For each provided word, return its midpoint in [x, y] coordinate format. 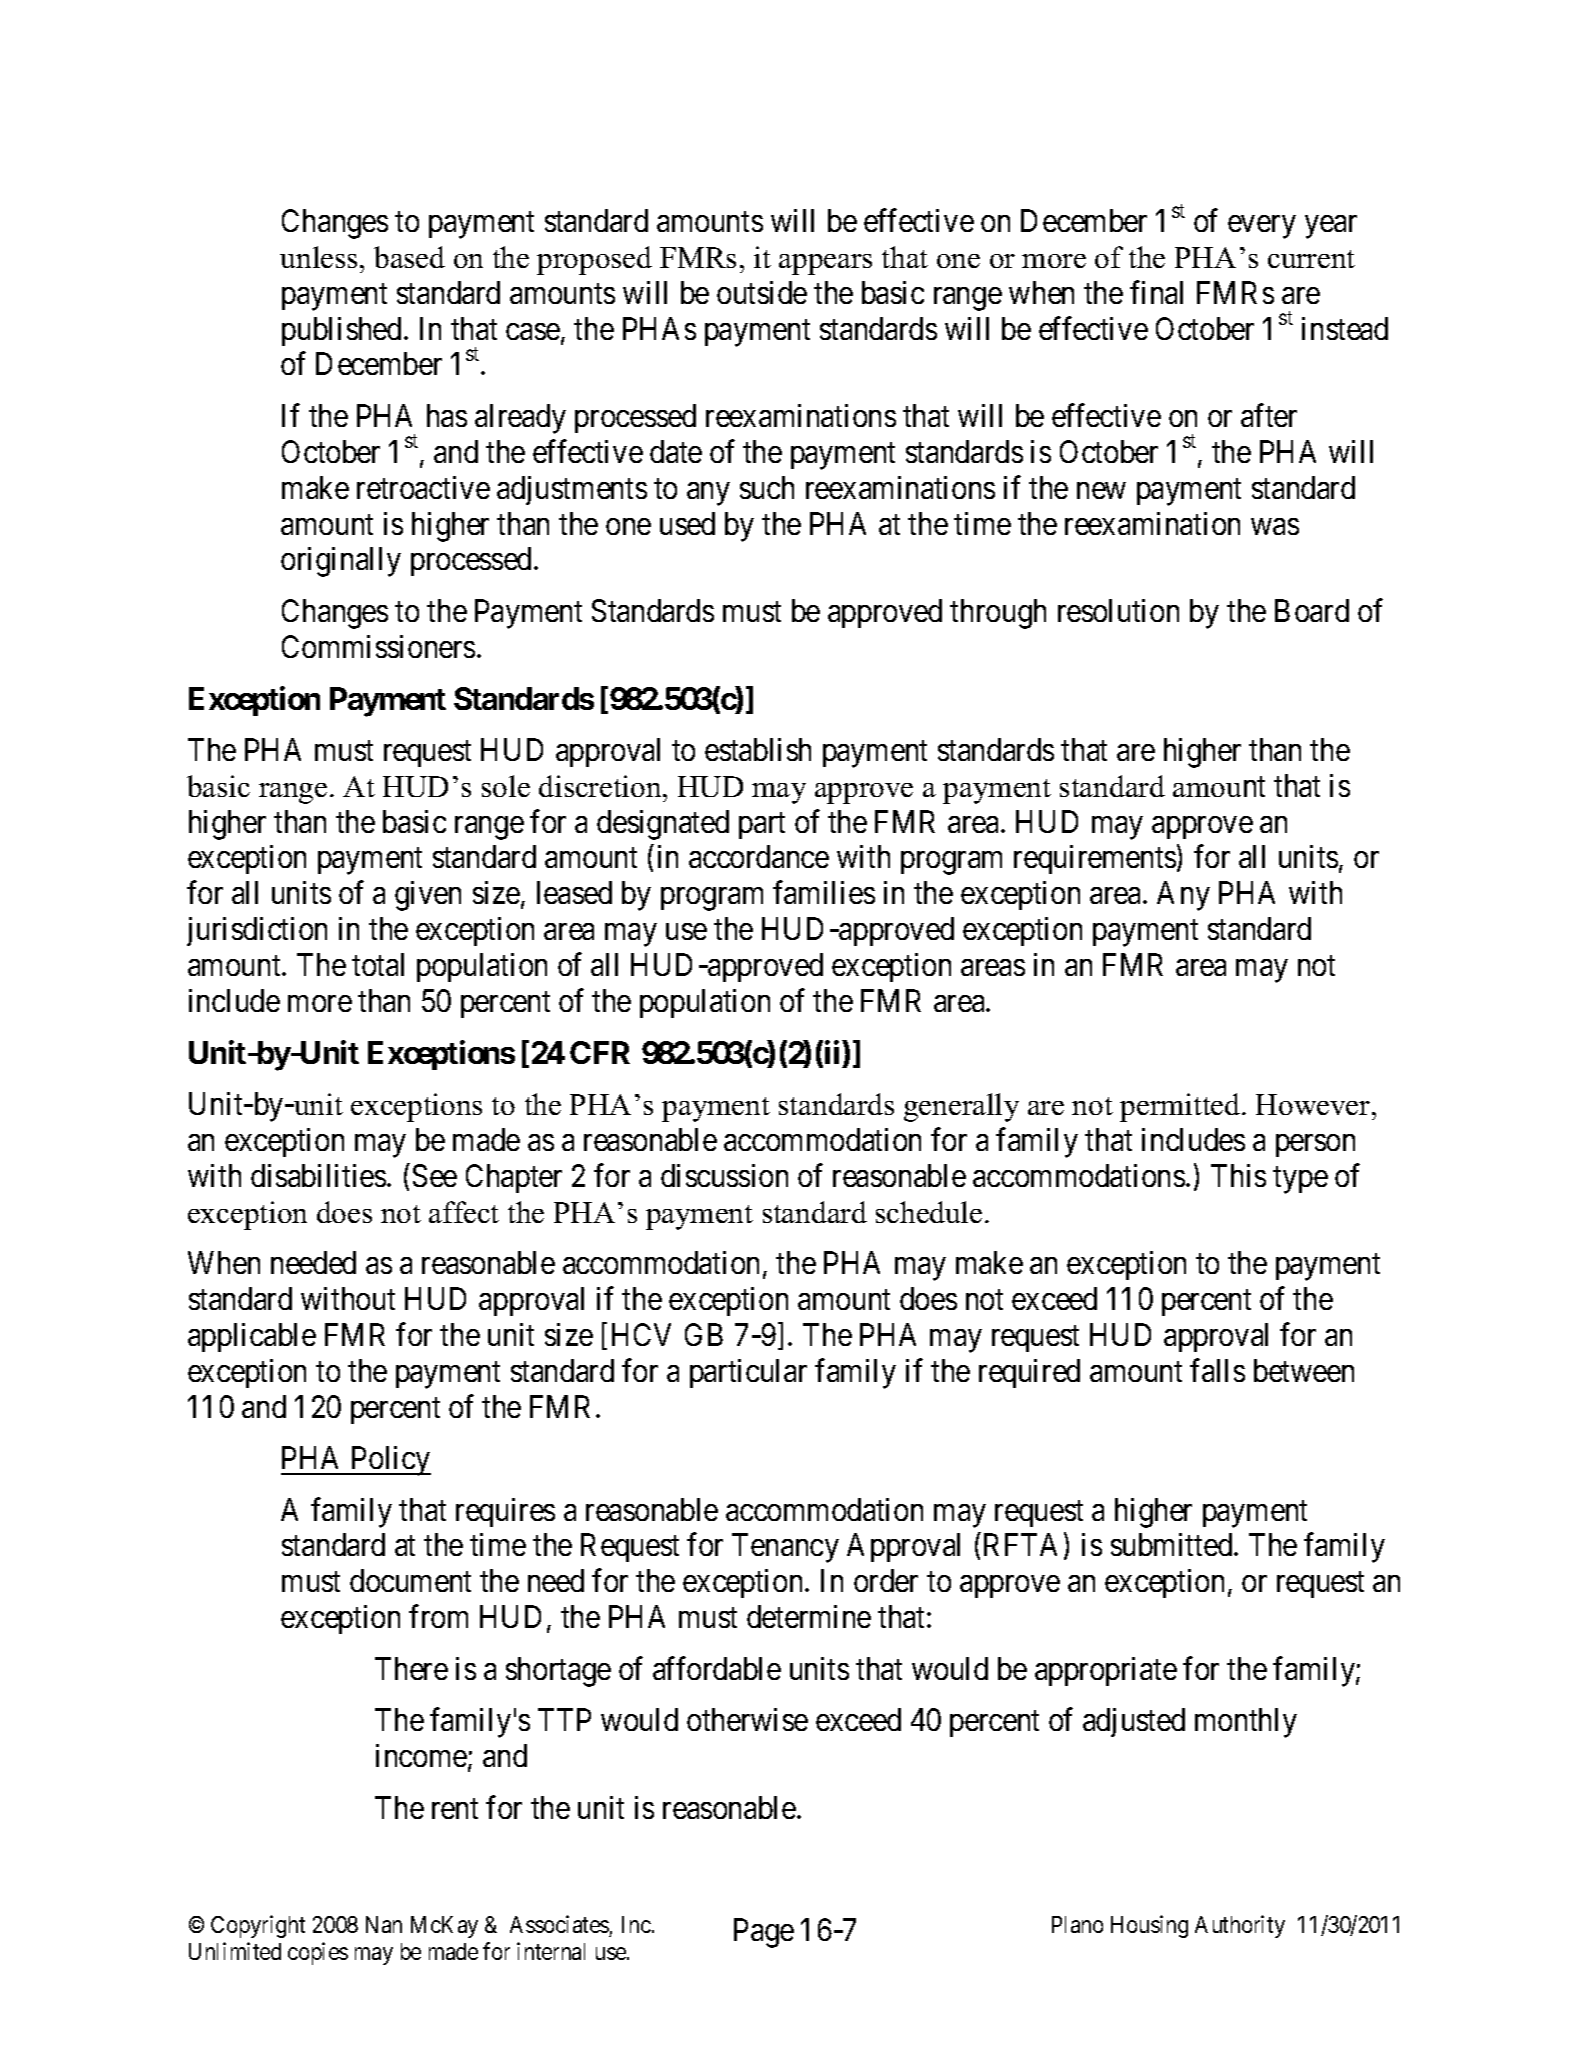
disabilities [318, 1175]
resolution [1118, 610]
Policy [390, 1461]
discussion [724, 1175]
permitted [1181, 1107]
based [409, 257]
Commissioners [378, 646]
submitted [1173, 1544]
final [1156, 292]
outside [762, 292]
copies [318, 1953]
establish [758, 749]
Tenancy [785, 1548]
